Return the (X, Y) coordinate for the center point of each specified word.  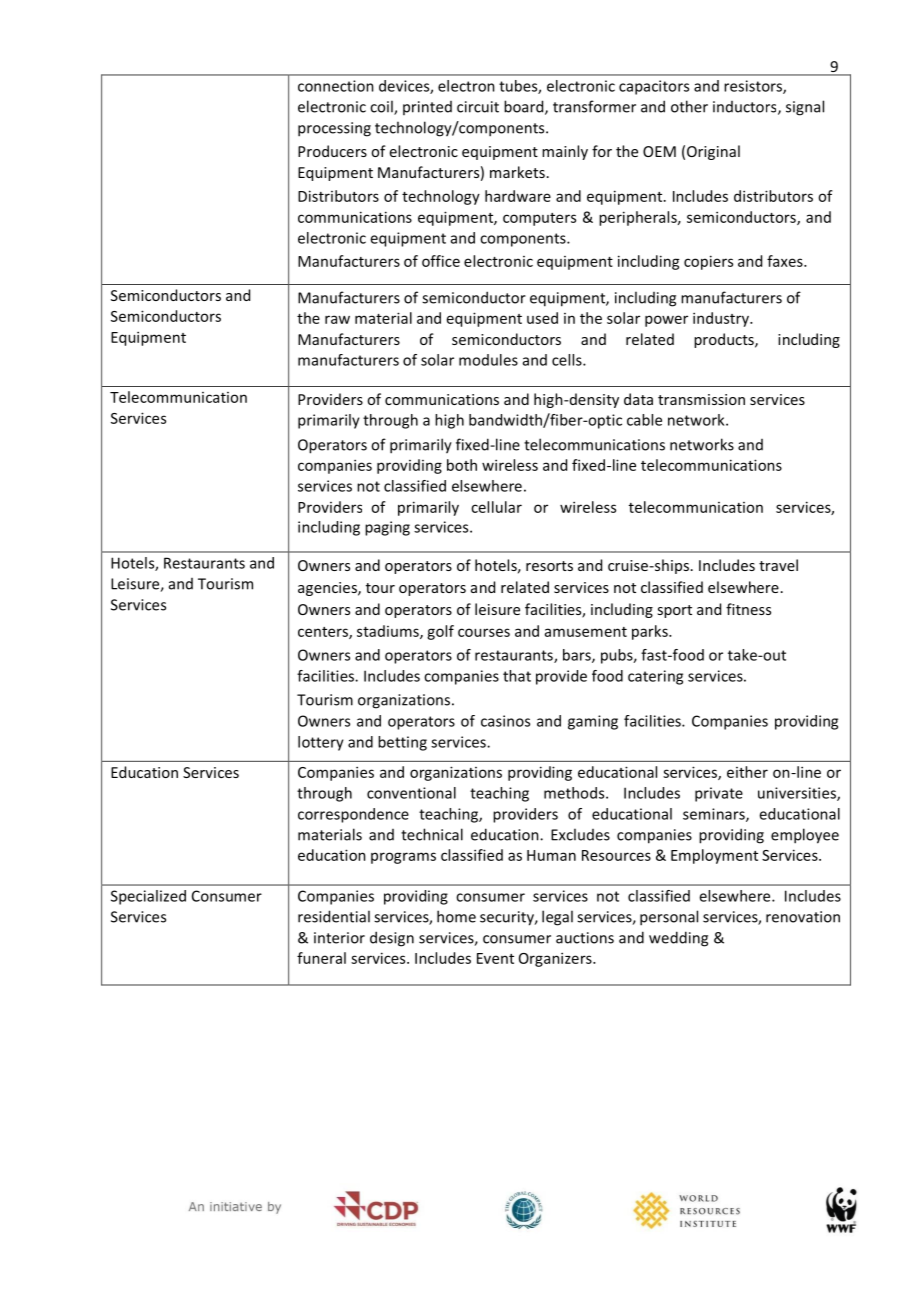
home (456, 916)
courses (484, 632)
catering (655, 677)
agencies (328, 589)
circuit (478, 107)
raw (337, 319)
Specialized (148, 897)
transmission (701, 399)
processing (334, 129)
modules (488, 360)
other (689, 106)
